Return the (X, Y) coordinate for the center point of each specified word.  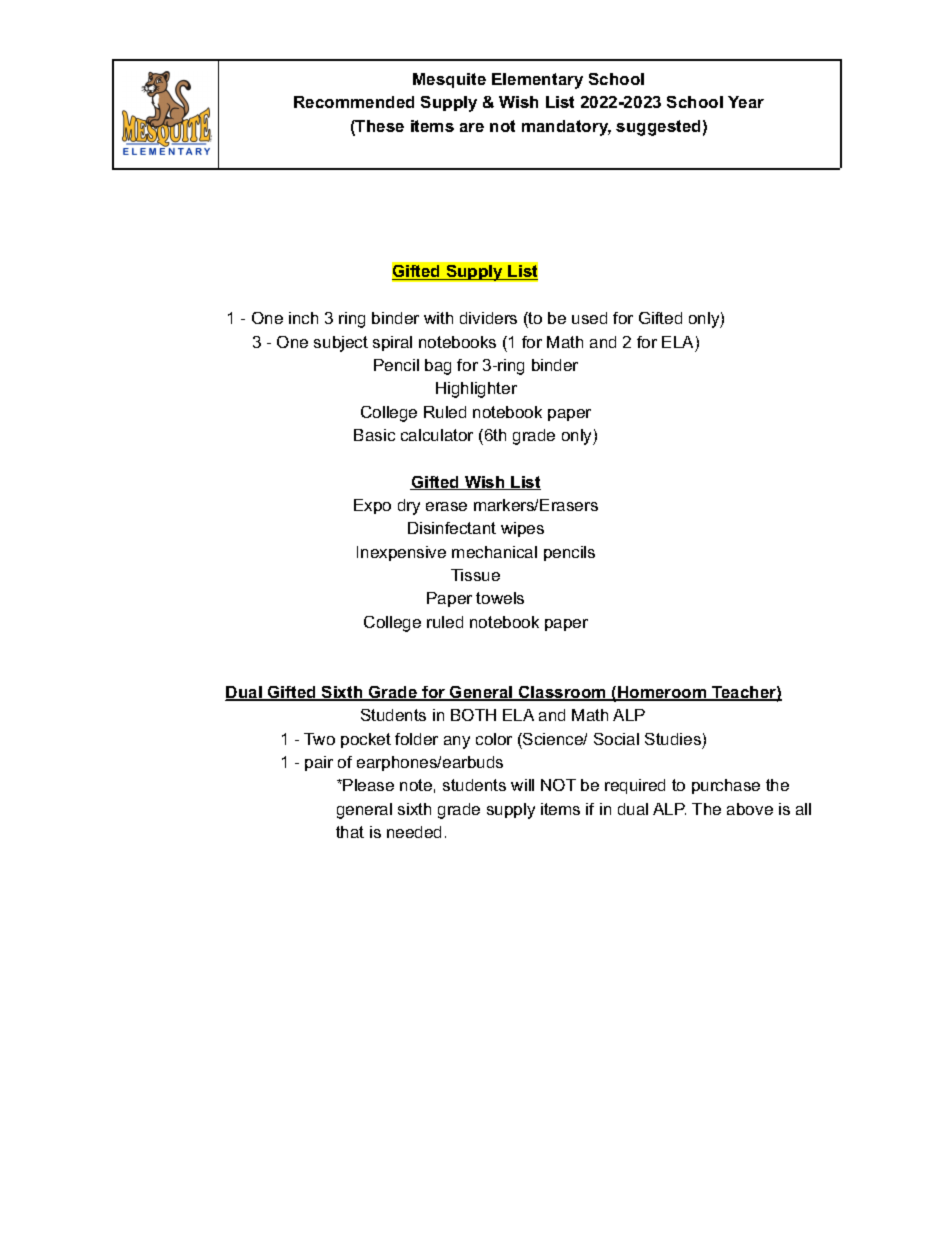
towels (500, 598)
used (589, 318)
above (750, 809)
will (522, 785)
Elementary (537, 81)
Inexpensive (401, 553)
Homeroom (662, 693)
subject (341, 344)
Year (746, 102)
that (350, 832)
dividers (488, 318)
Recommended (354, 102)
